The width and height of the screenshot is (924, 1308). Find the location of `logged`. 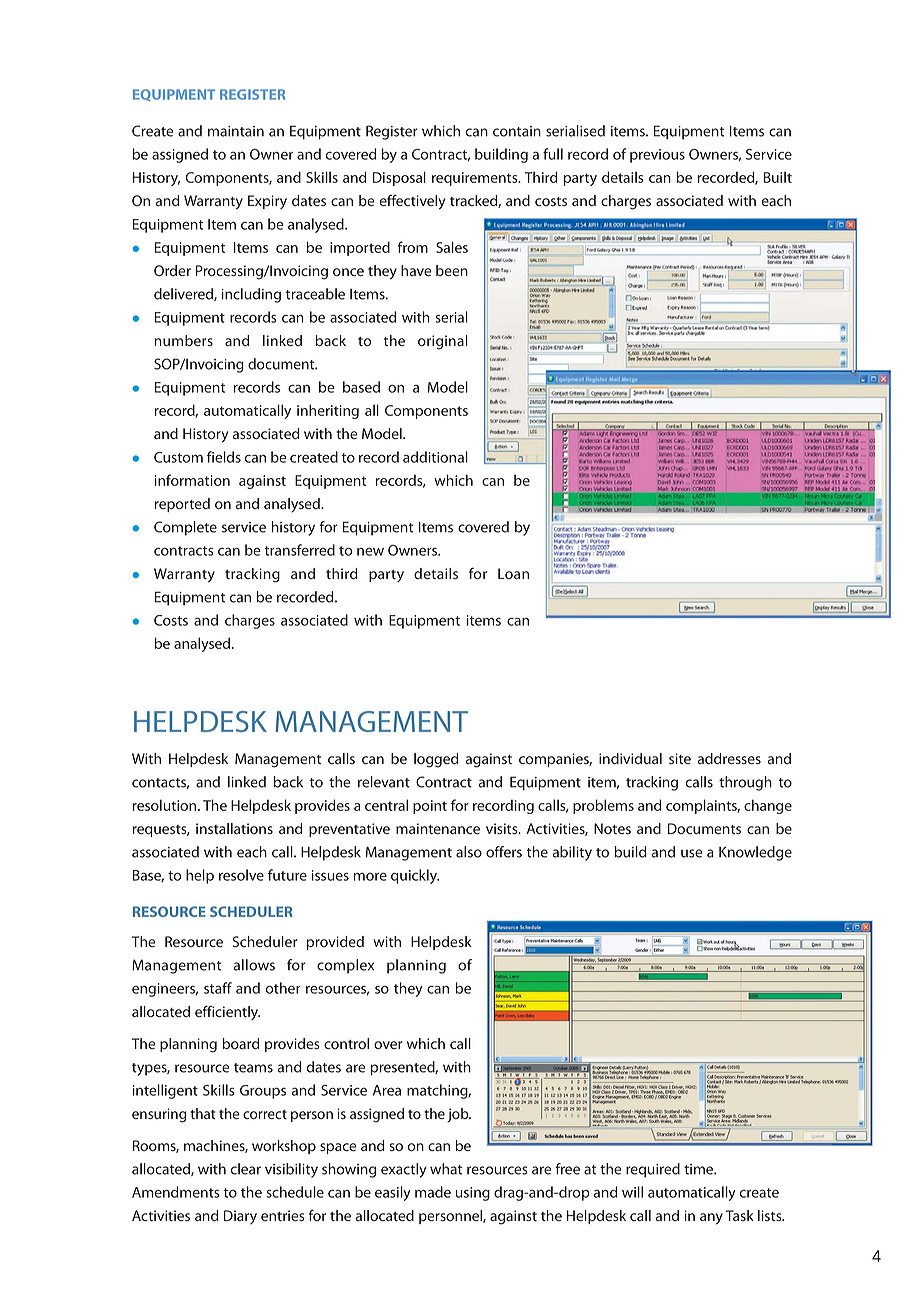

logged is located at coordinates (436, 760).
